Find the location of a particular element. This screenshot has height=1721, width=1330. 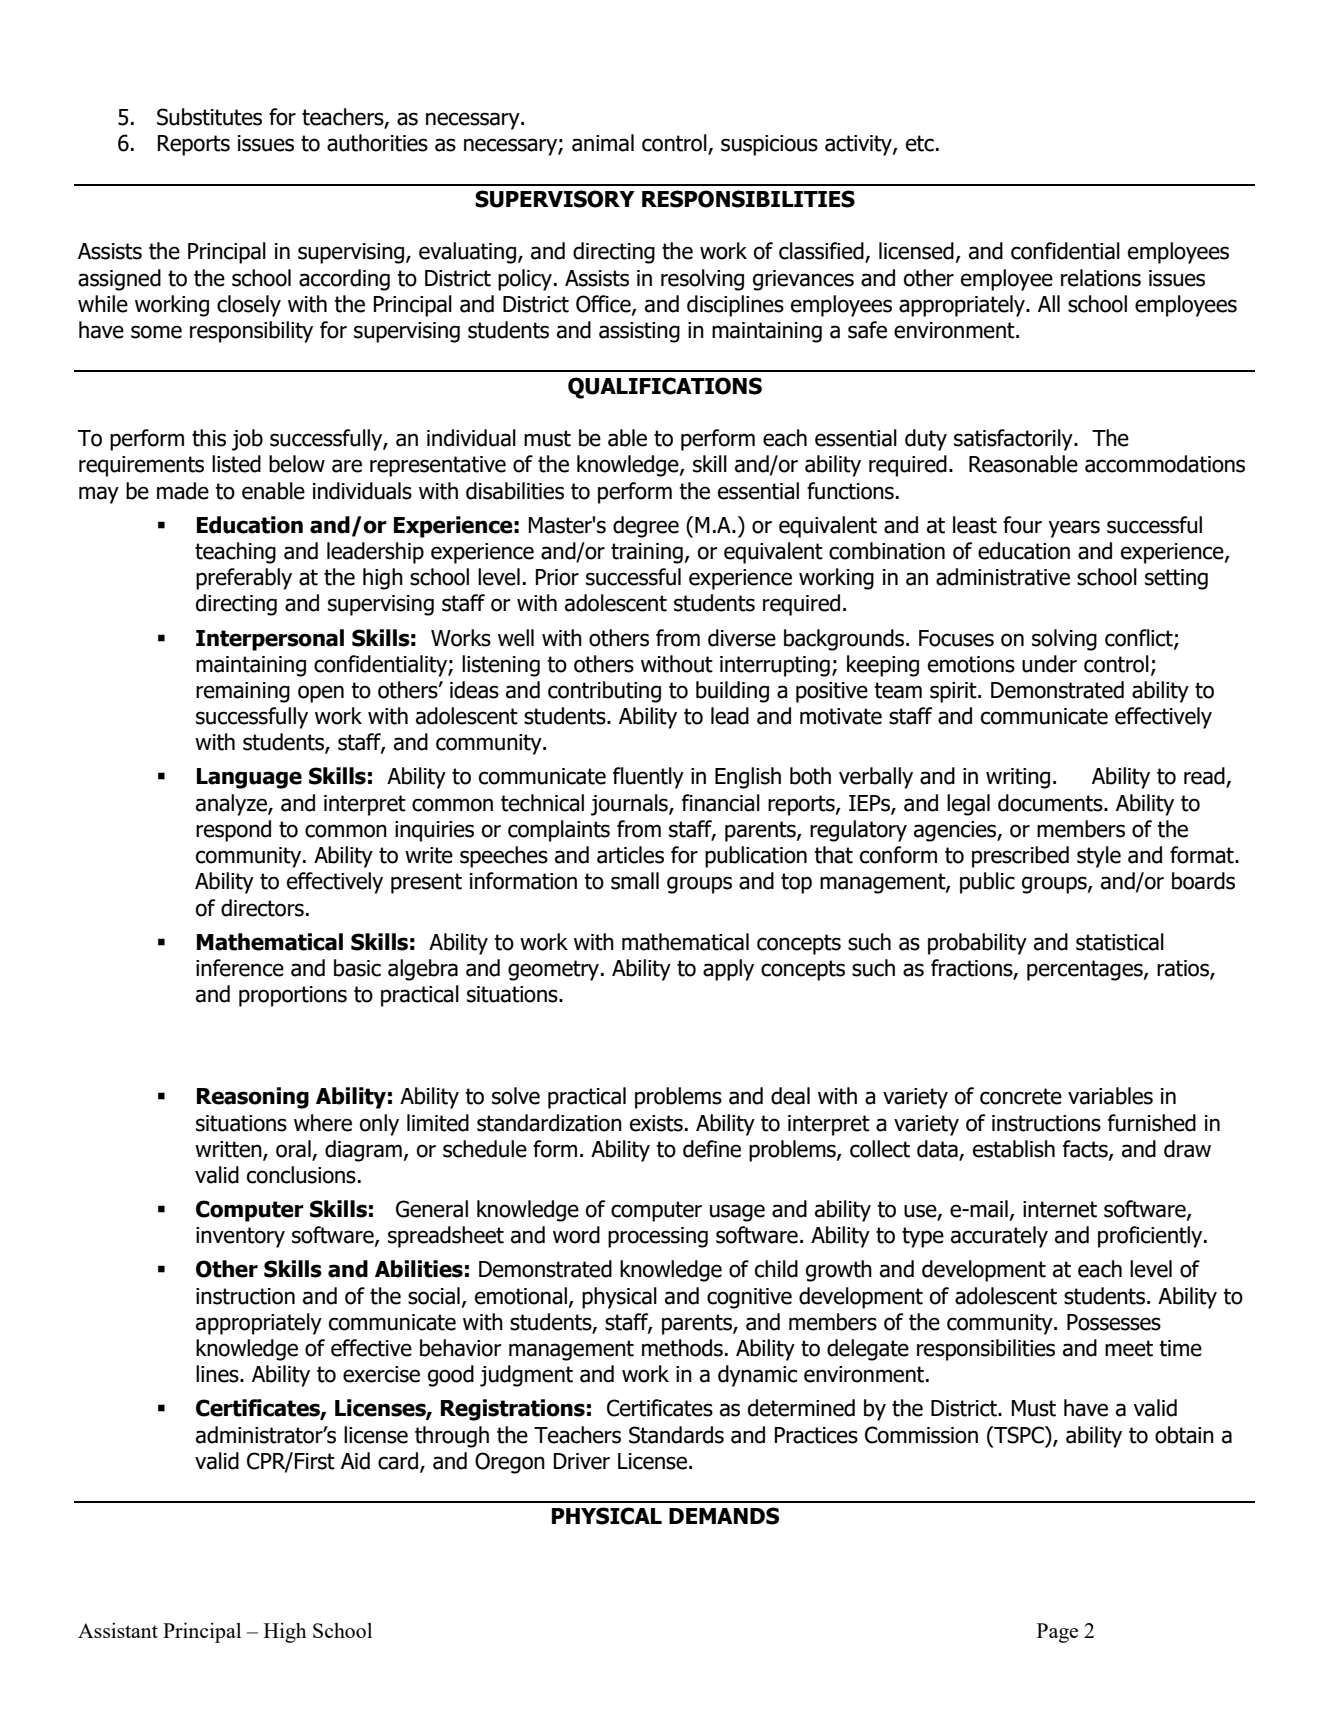

under is located at coordinates (1049, 664).
